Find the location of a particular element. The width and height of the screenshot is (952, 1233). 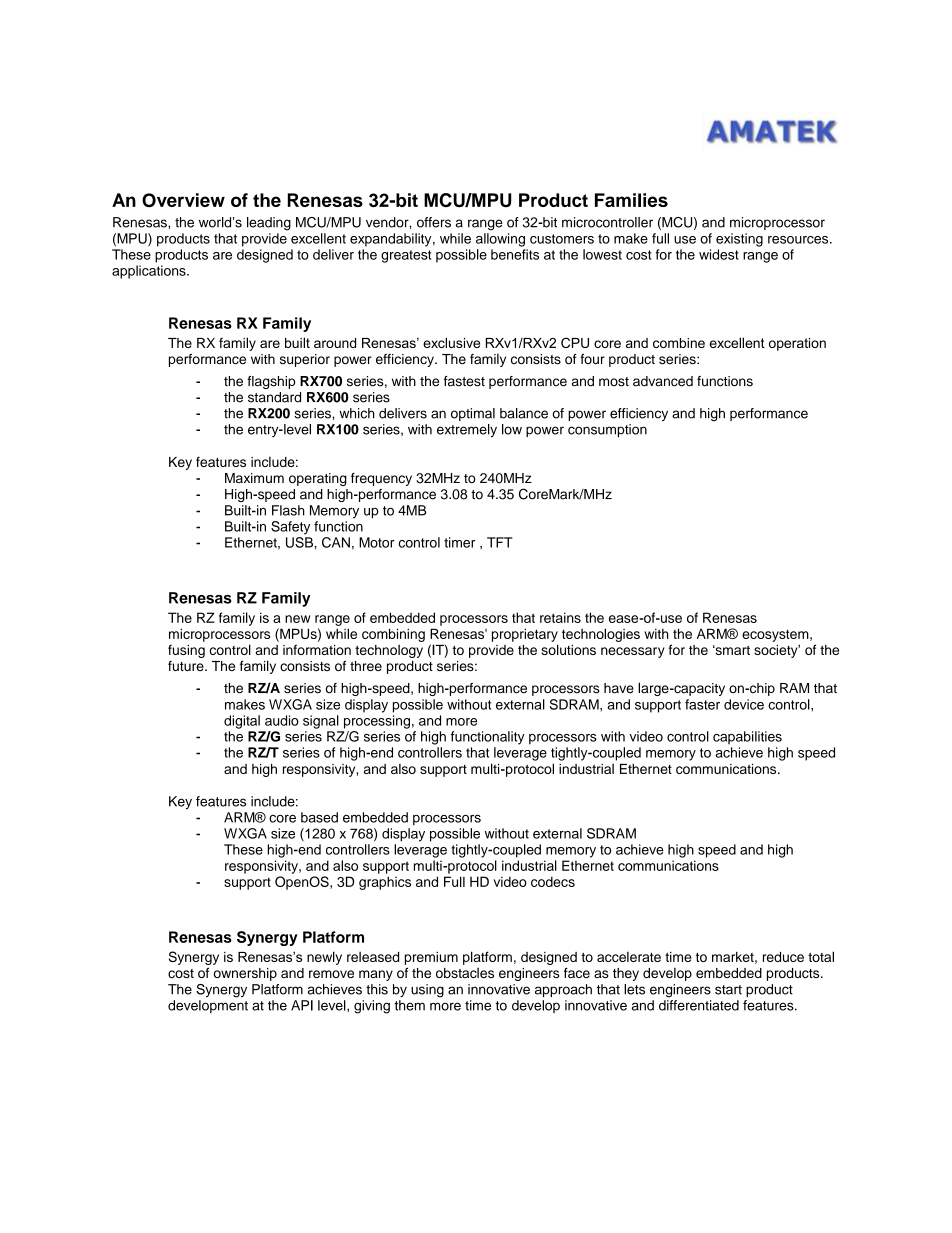

extremely is located at coordinates (467, 431).
